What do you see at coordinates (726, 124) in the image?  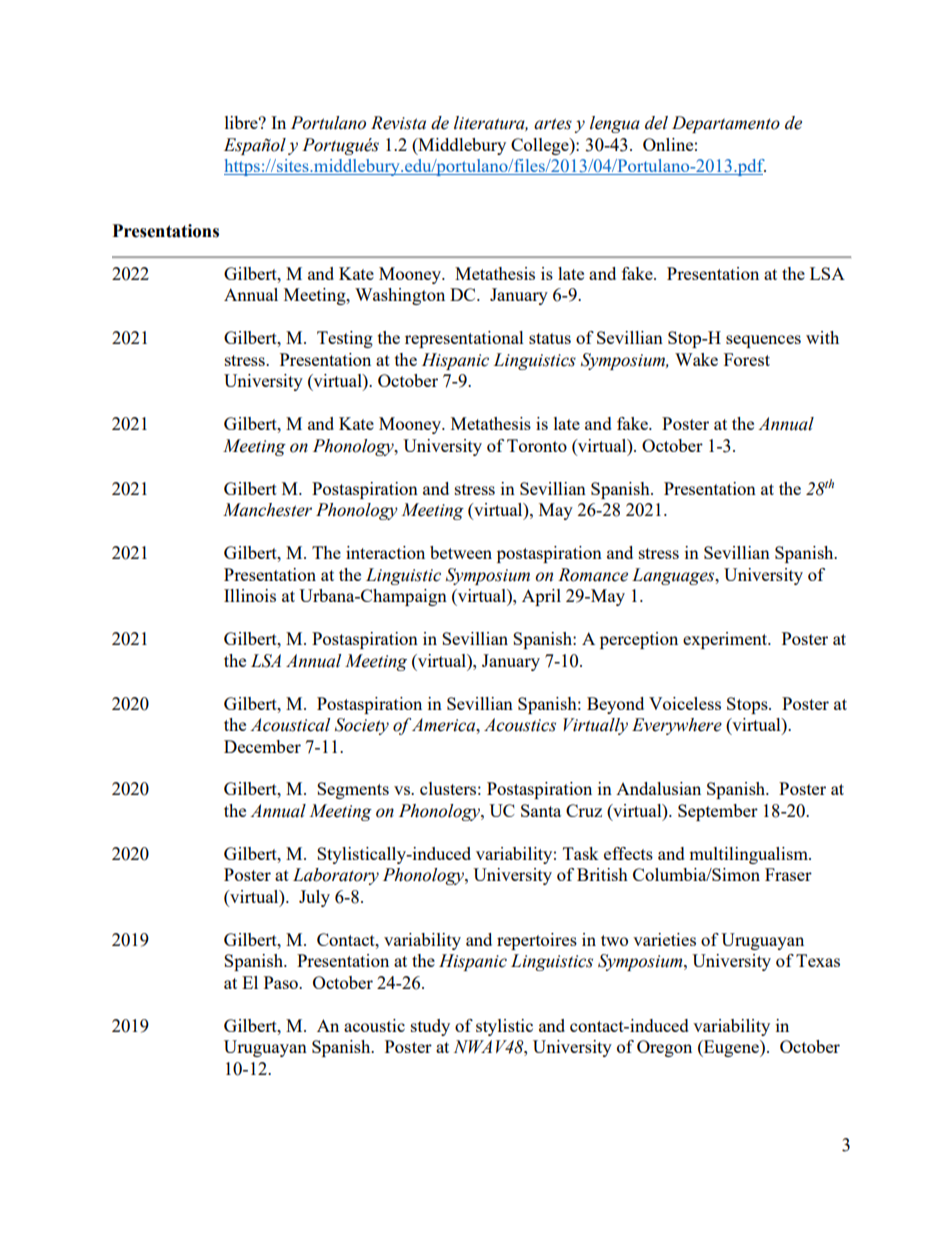 I see `Departamento` at bounding box center [726, 124].
